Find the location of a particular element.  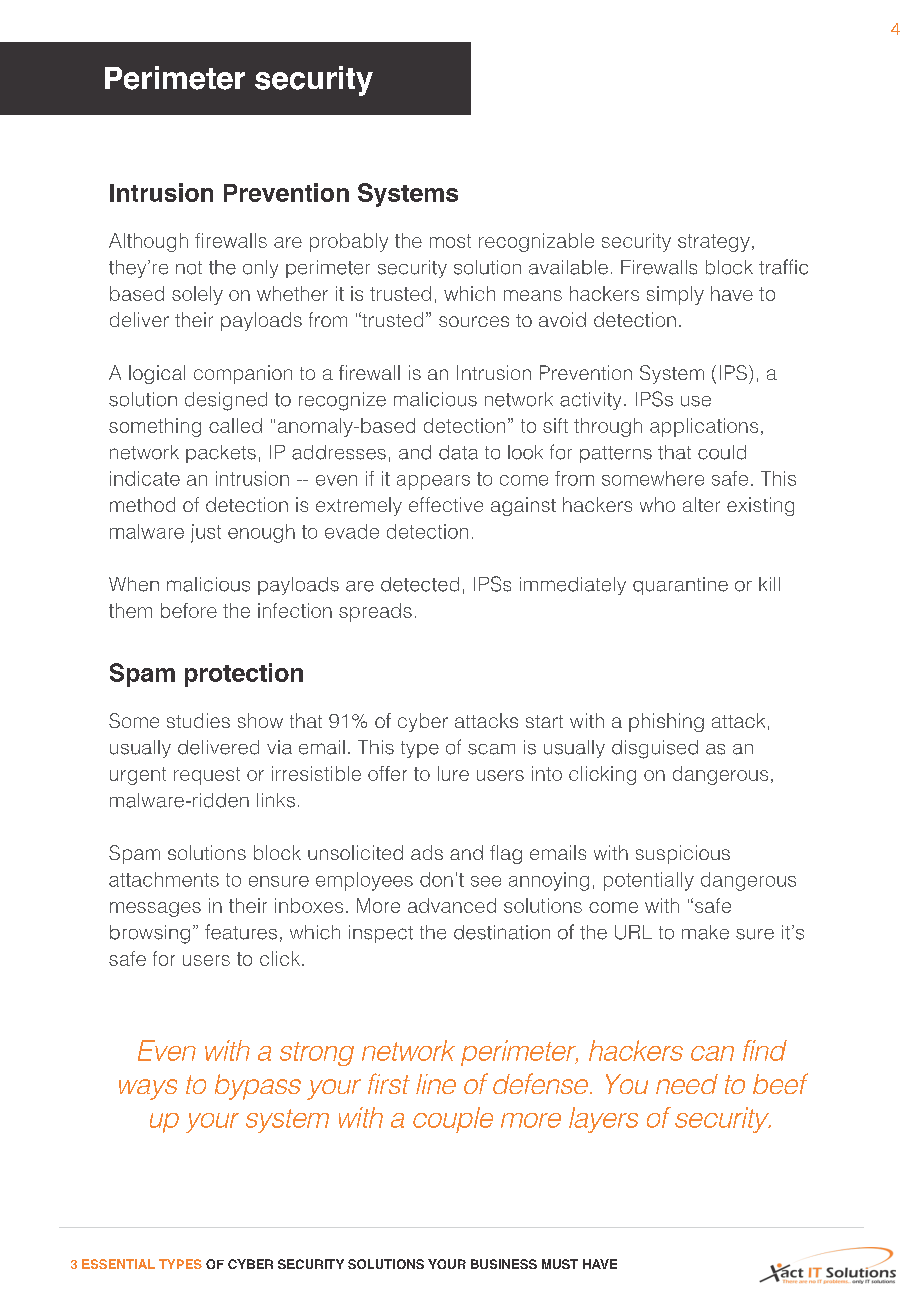

quarantine is located at coordinates (680, 586).
